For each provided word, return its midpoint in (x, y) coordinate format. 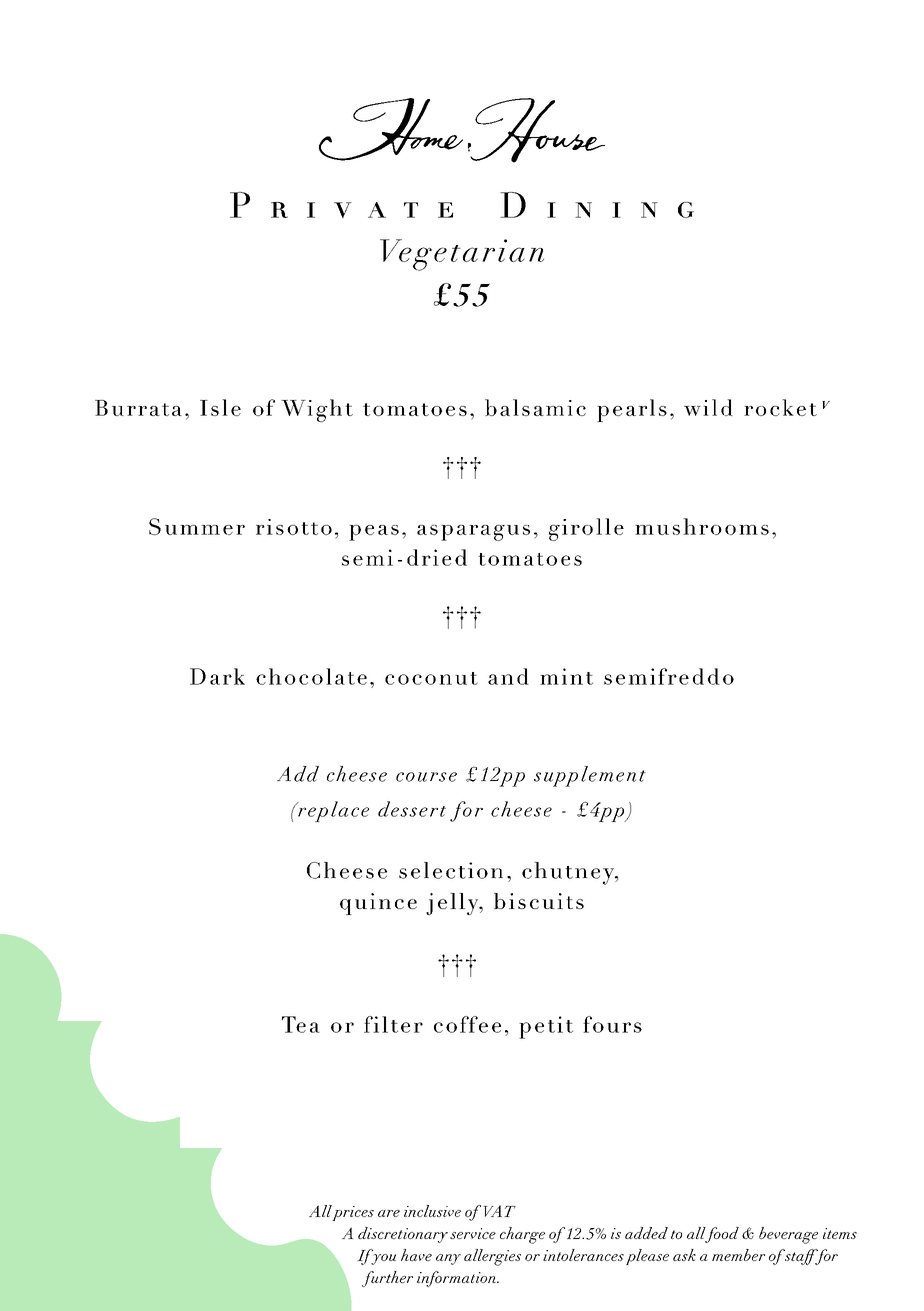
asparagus (473, 533)
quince (378, 904)
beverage (788, 1235)
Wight (317, 410)
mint (566, 676)
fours (612, 1024)
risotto (294, 527)
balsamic (535, 407)
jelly (453, 904)
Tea (301, 1024)
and (508, 676)
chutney (569, 873)
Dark (217, 676)
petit (546, 1027)
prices (352, 1213)
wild (708, 407)
